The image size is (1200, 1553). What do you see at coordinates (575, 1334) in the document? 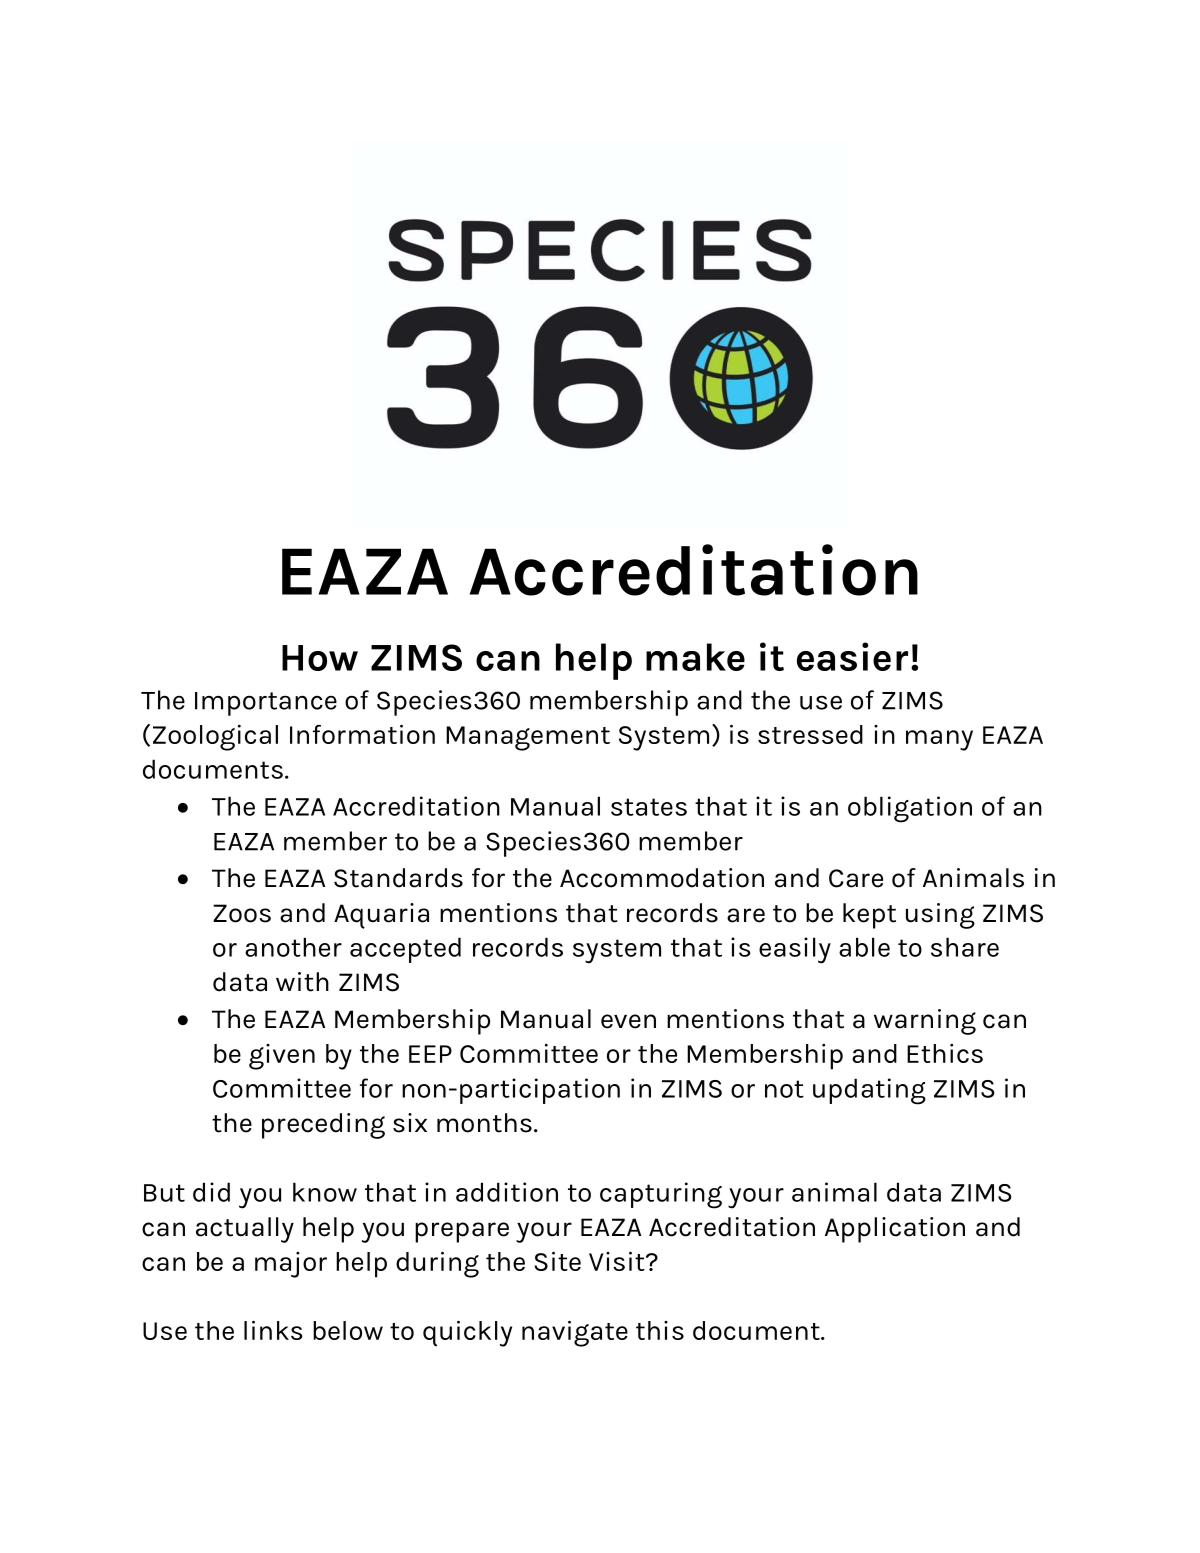
I see `navigate` at bounding box center [575, 1334].
